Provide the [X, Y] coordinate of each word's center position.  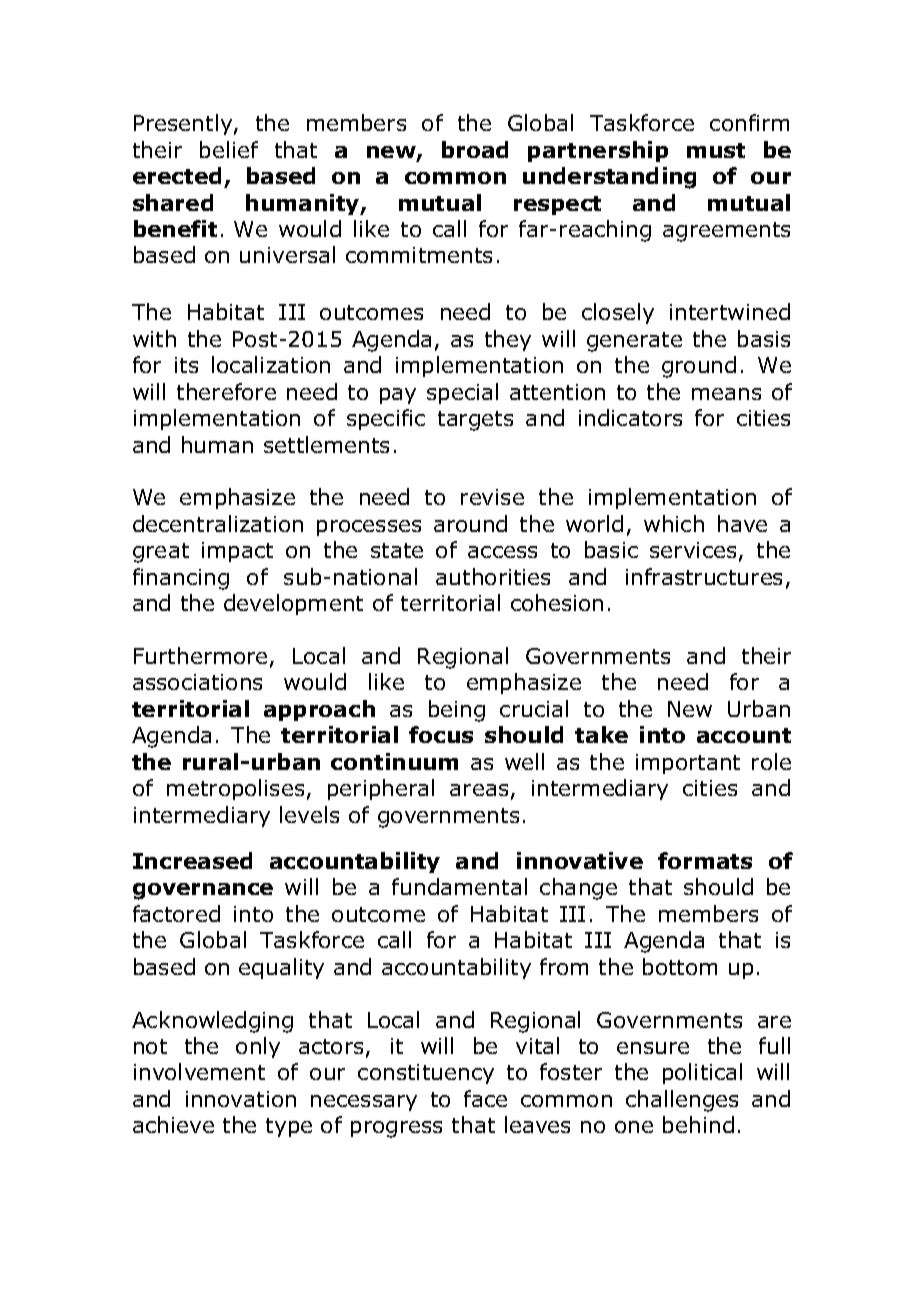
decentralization [218, 523]
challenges [682, 1101]
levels [309, 814]
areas [479, 790]
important [688, 764]
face [485, 1098]
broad [475, 149]
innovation [241, 1099]
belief [229, 149]
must [716, 150]
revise [492, 497]
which [674, 523]
